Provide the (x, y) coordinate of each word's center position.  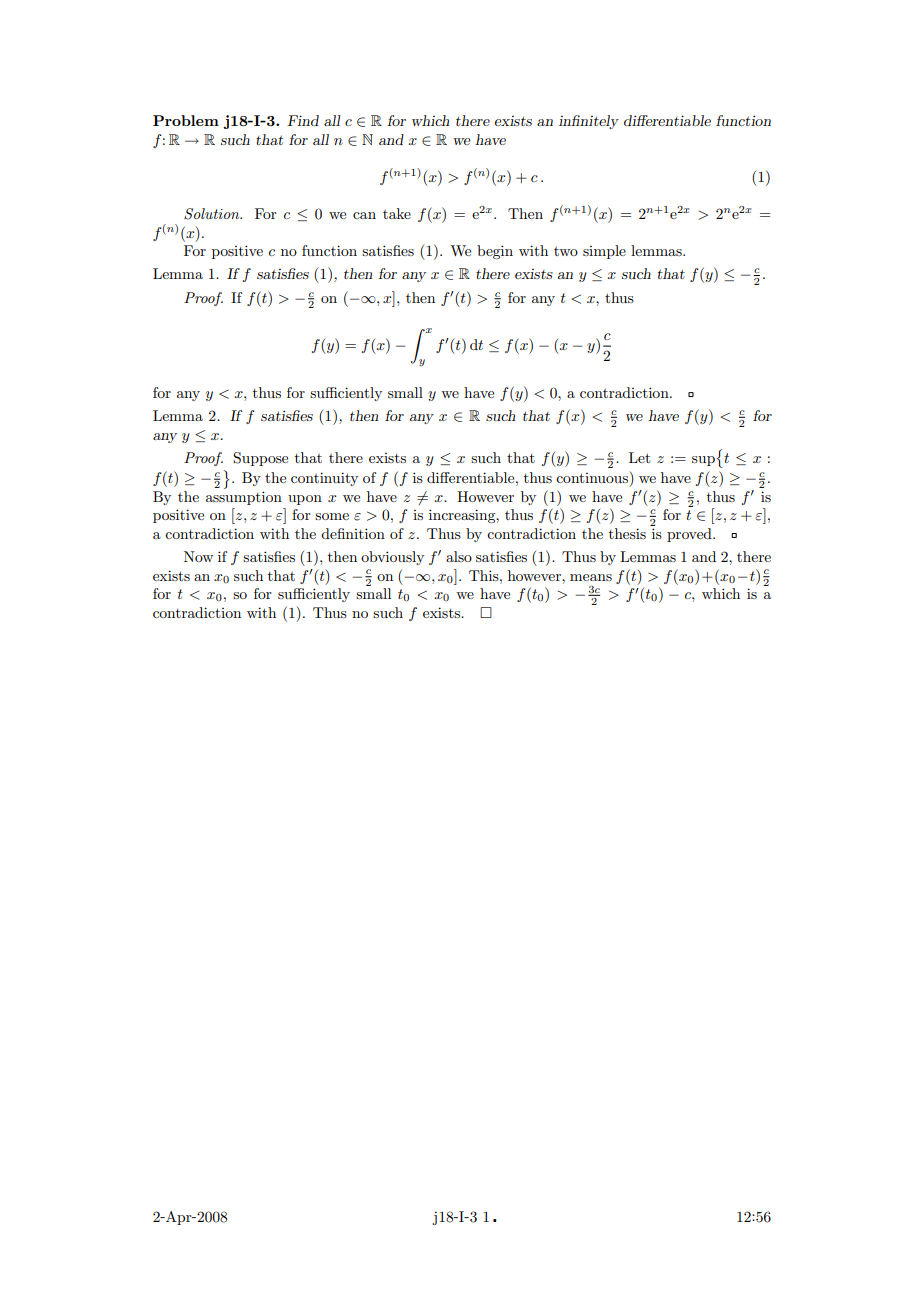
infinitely (589, 122)
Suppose (260, 459)
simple (604, 252)
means (591, 577)
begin (495, 252)
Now (198, 556)
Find (303, 120)
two (566, 251)
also (459, 556)
